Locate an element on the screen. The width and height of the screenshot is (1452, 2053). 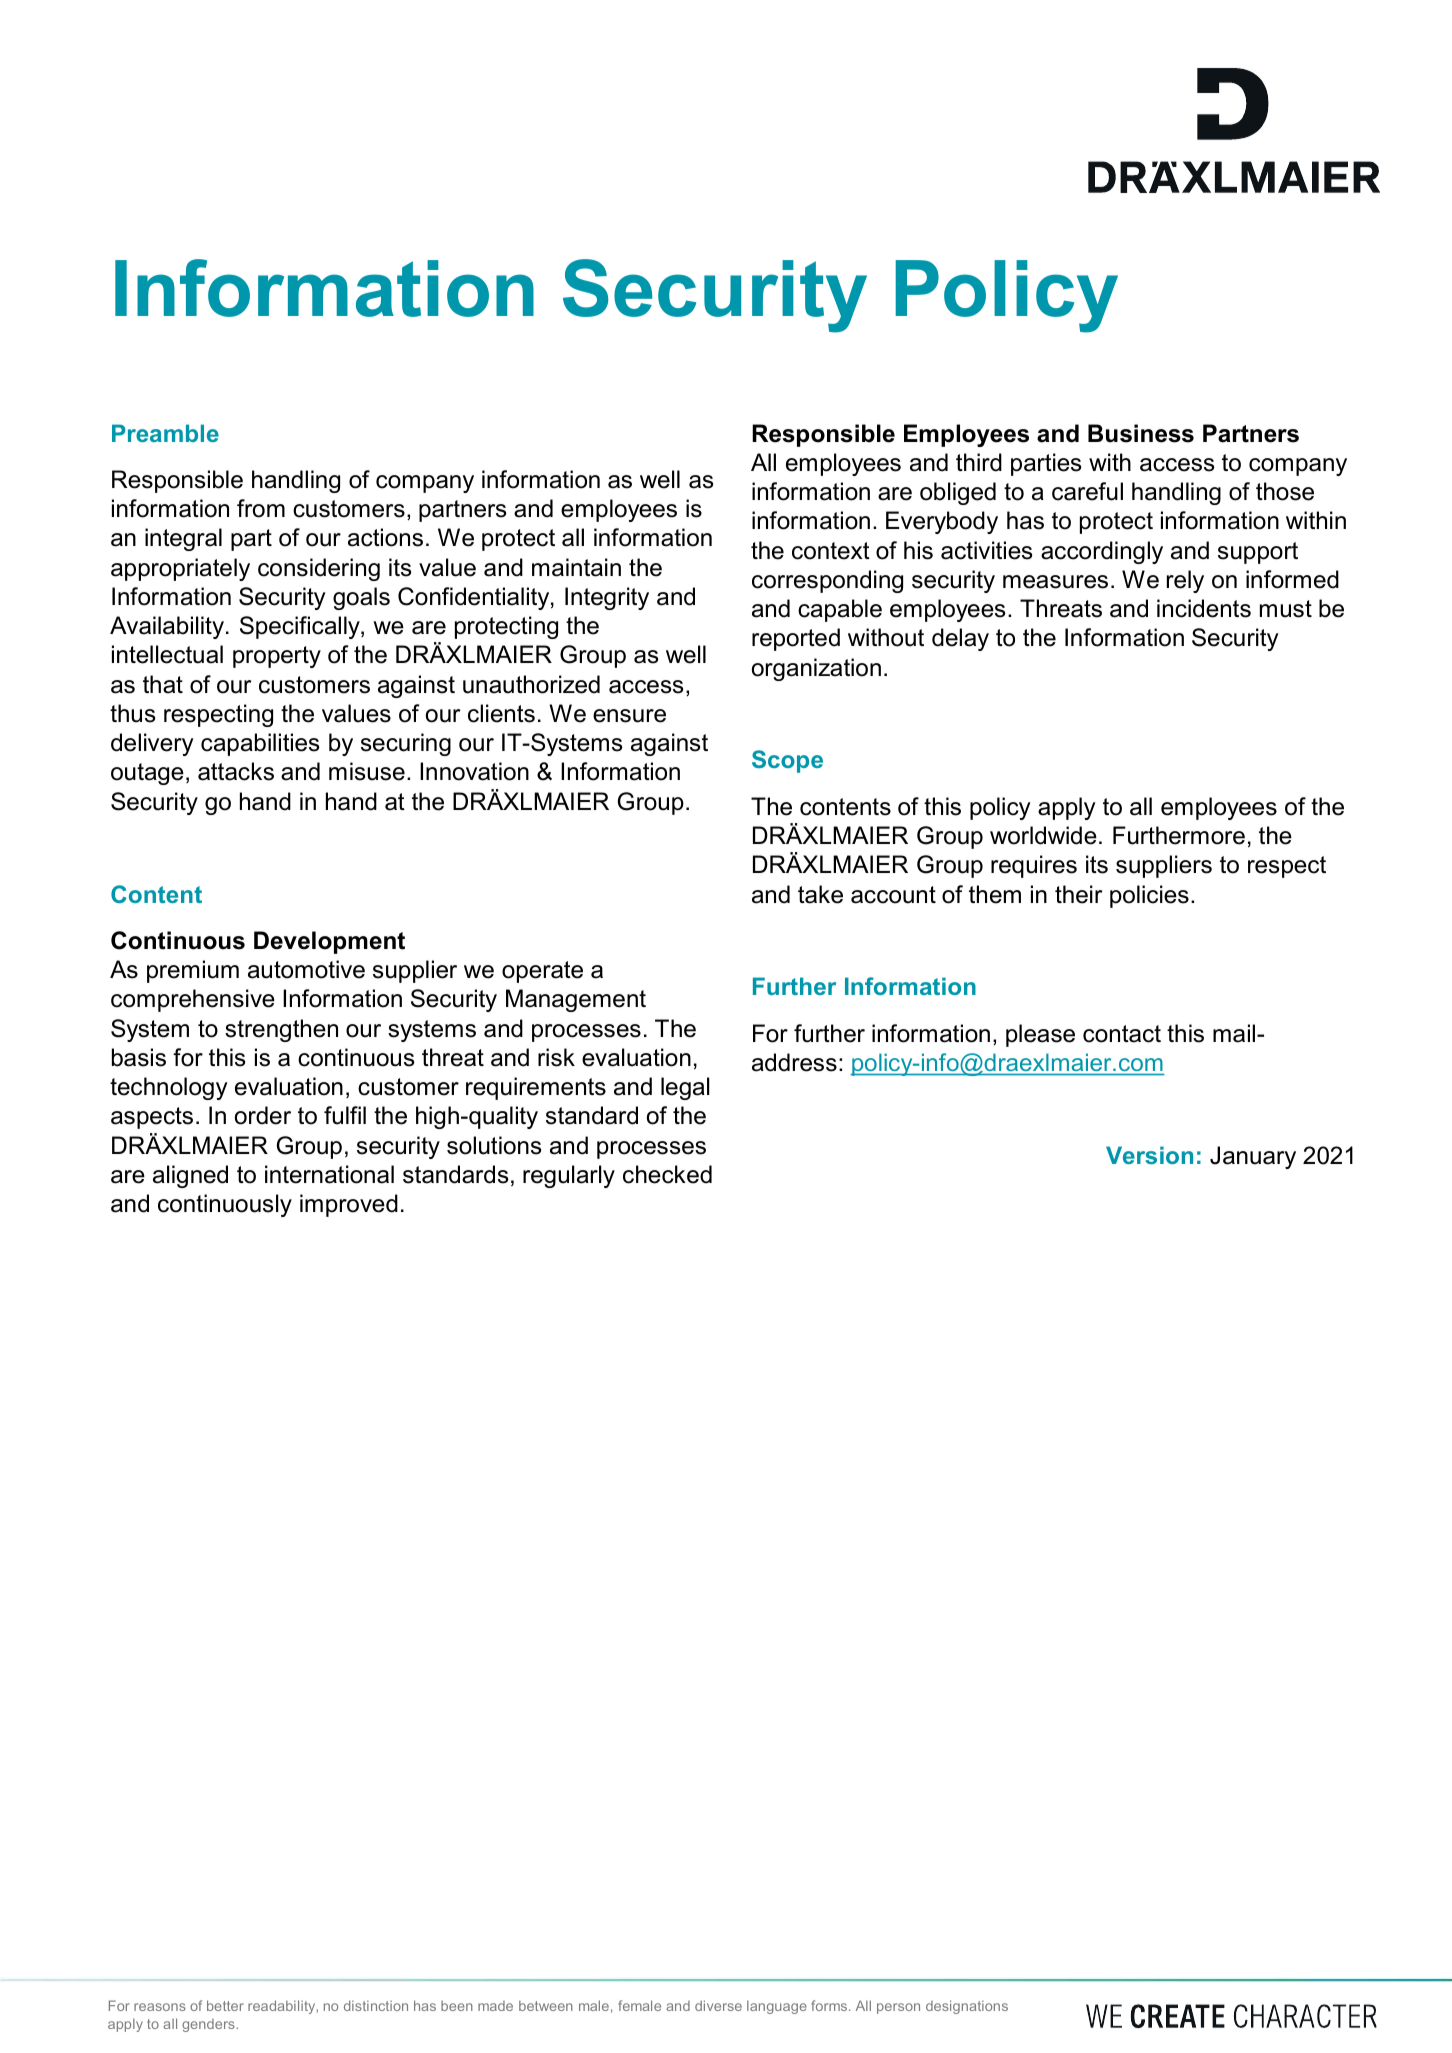
improved is located at coordinates (349, 1205).
